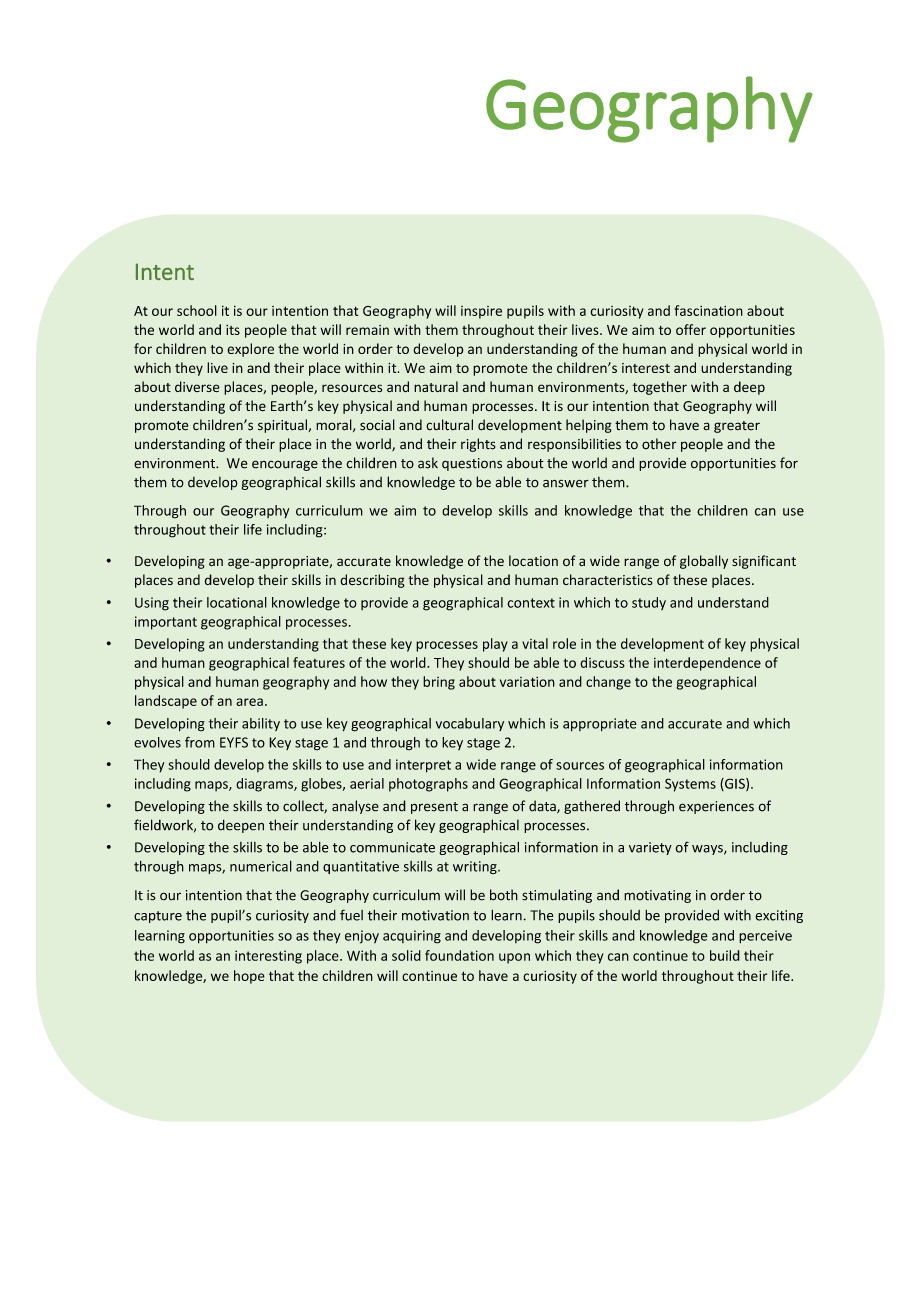 The height and width of the page is (1308, 924). Describe the element at coordinates (265, 785) in the page. I see `diagrams` at that location.
